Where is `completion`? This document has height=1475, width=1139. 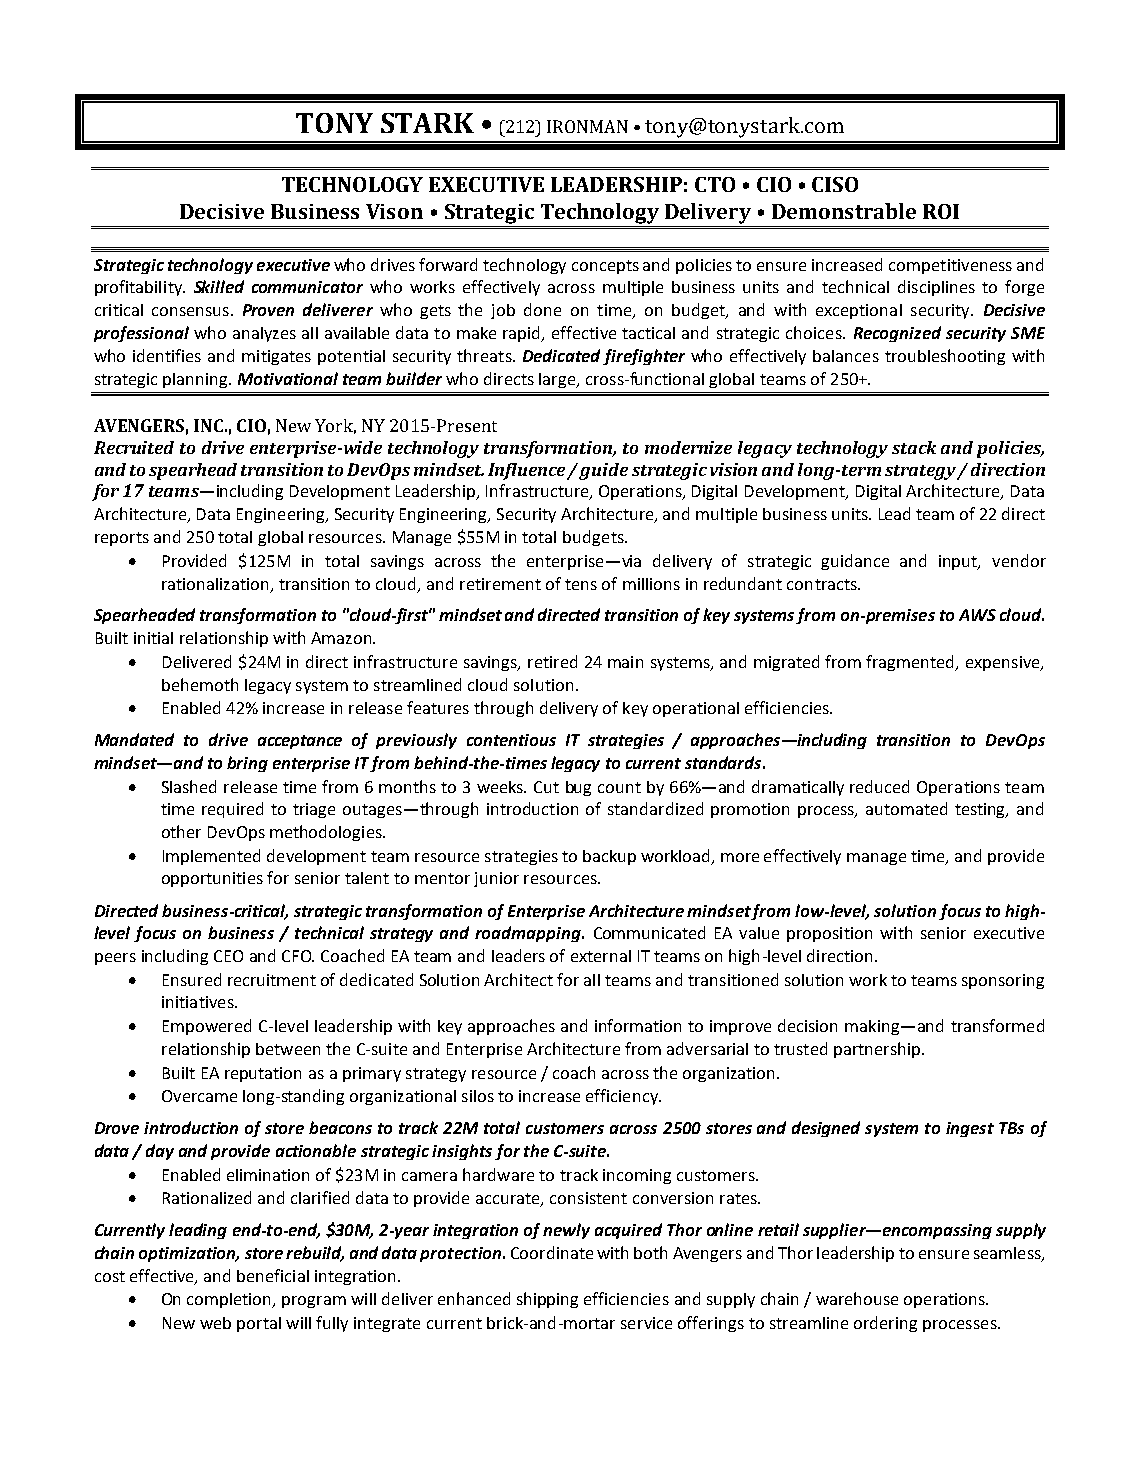 completion is located at coordinates (230, 1300).
